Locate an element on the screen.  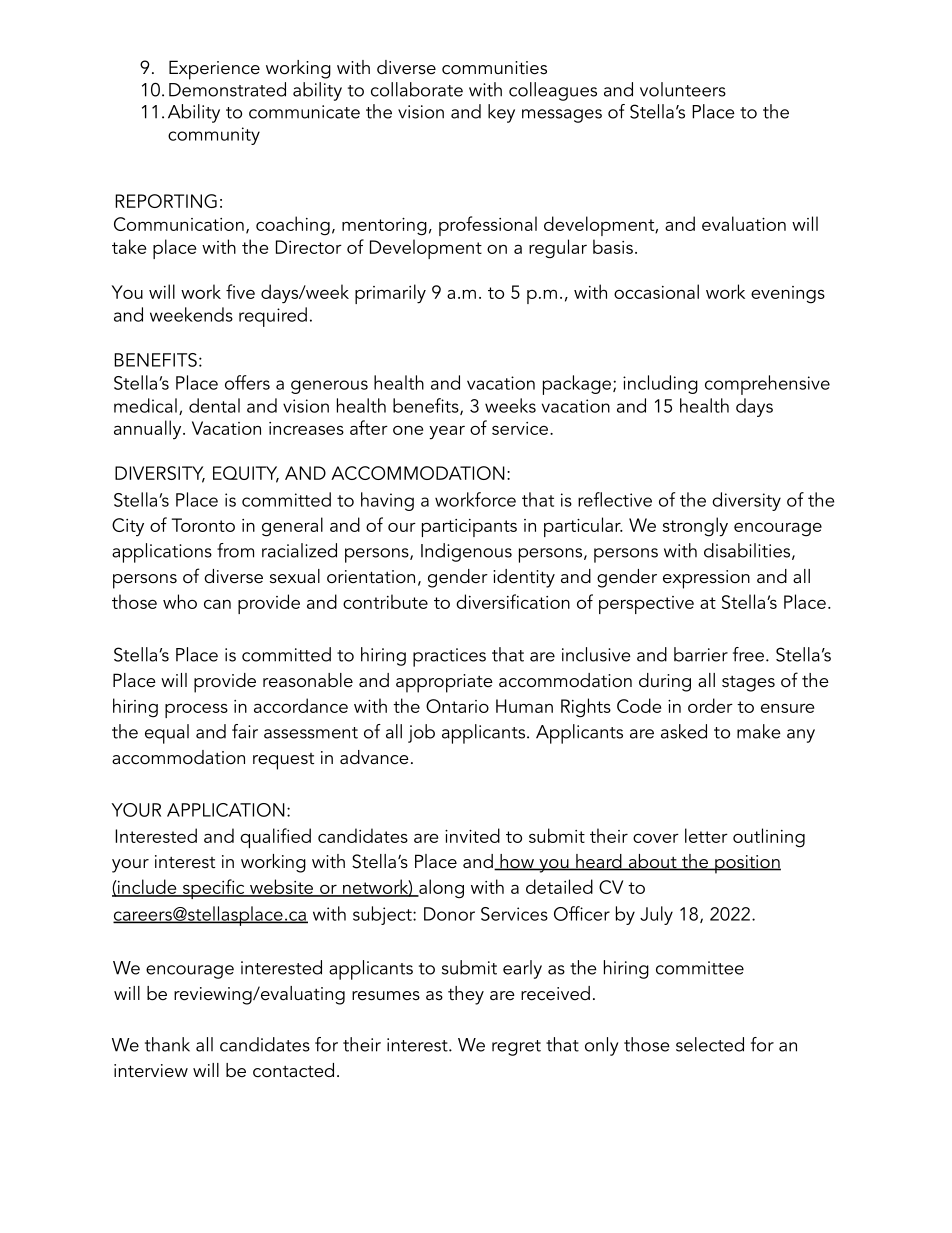
from is located at coordinates (235, 550).
